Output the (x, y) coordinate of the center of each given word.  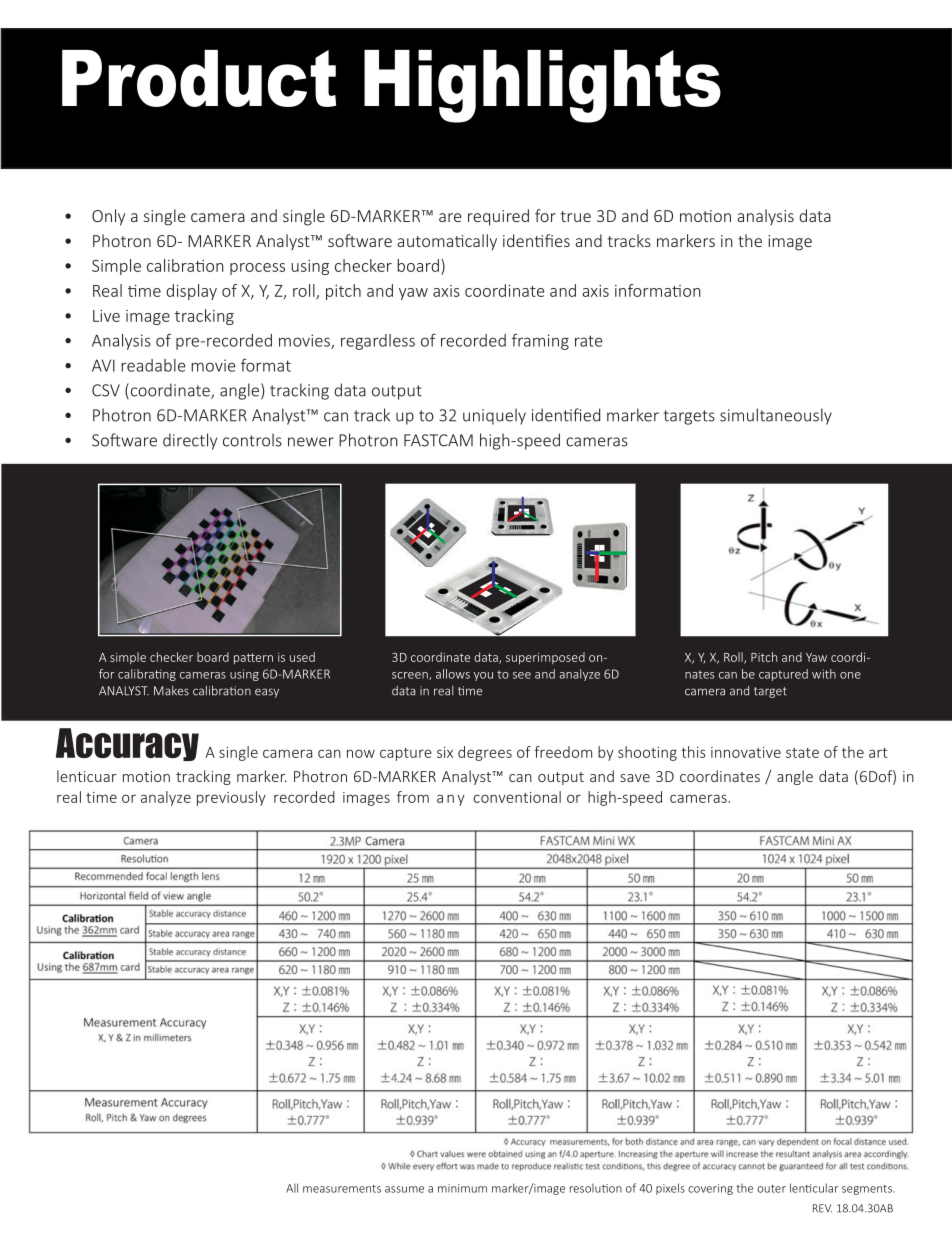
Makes (171, 691)
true (575, 216)
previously (231, 798)
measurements (342, 1189)
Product (199, 78)
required (498, 217)
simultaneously (776, 416)
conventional (517, 797)
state (802, 753)
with (824, 674)
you (483, 676)
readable (153, 365)
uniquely (494, 416)
